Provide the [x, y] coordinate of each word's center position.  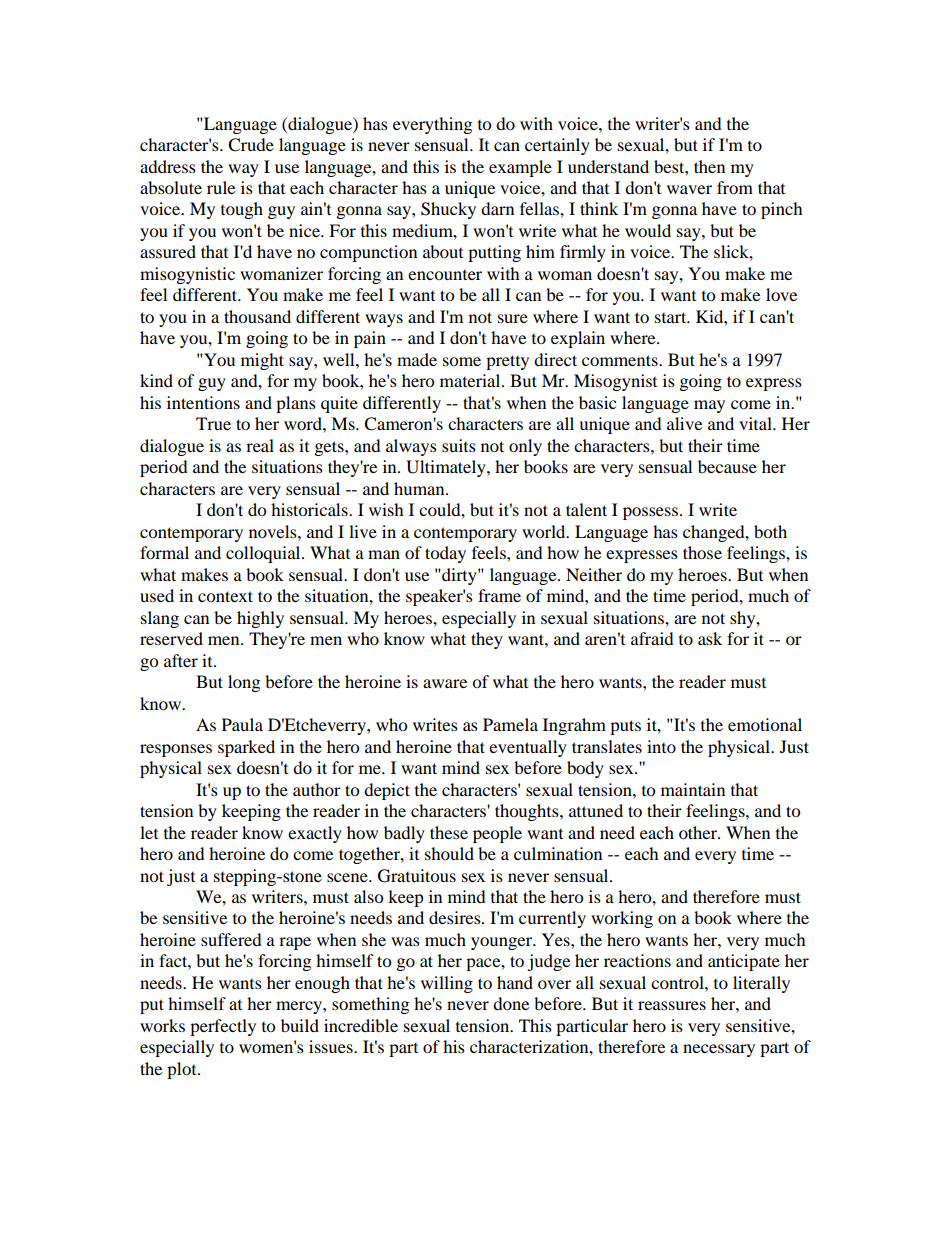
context [225, 596]
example [520, 168]
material [471, 380]
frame [499, 595]
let [149, 832]
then [709, 166]
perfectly [223, 1027]
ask [710, 638]
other [699, 832]
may [709, 406]
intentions [203, 402]
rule [221, 187]
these [449, 832]
